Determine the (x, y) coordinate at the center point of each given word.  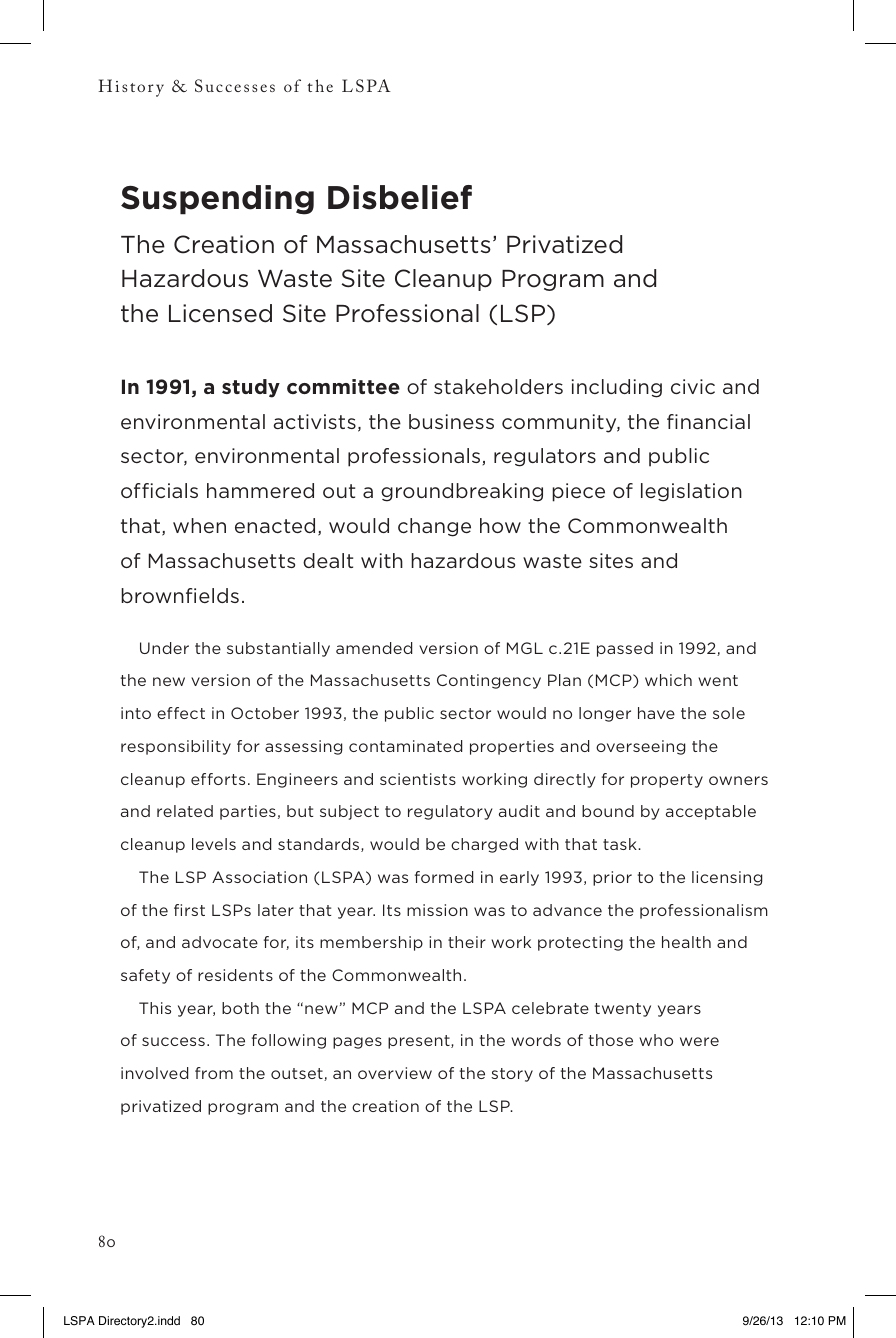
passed (625, 649)
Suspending (217, 200)
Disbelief (400, 197)
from (214, 1073)
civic (693, 386)
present (420, 1042)
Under (164, 648)
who (656, 1040)
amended (374, 648)
